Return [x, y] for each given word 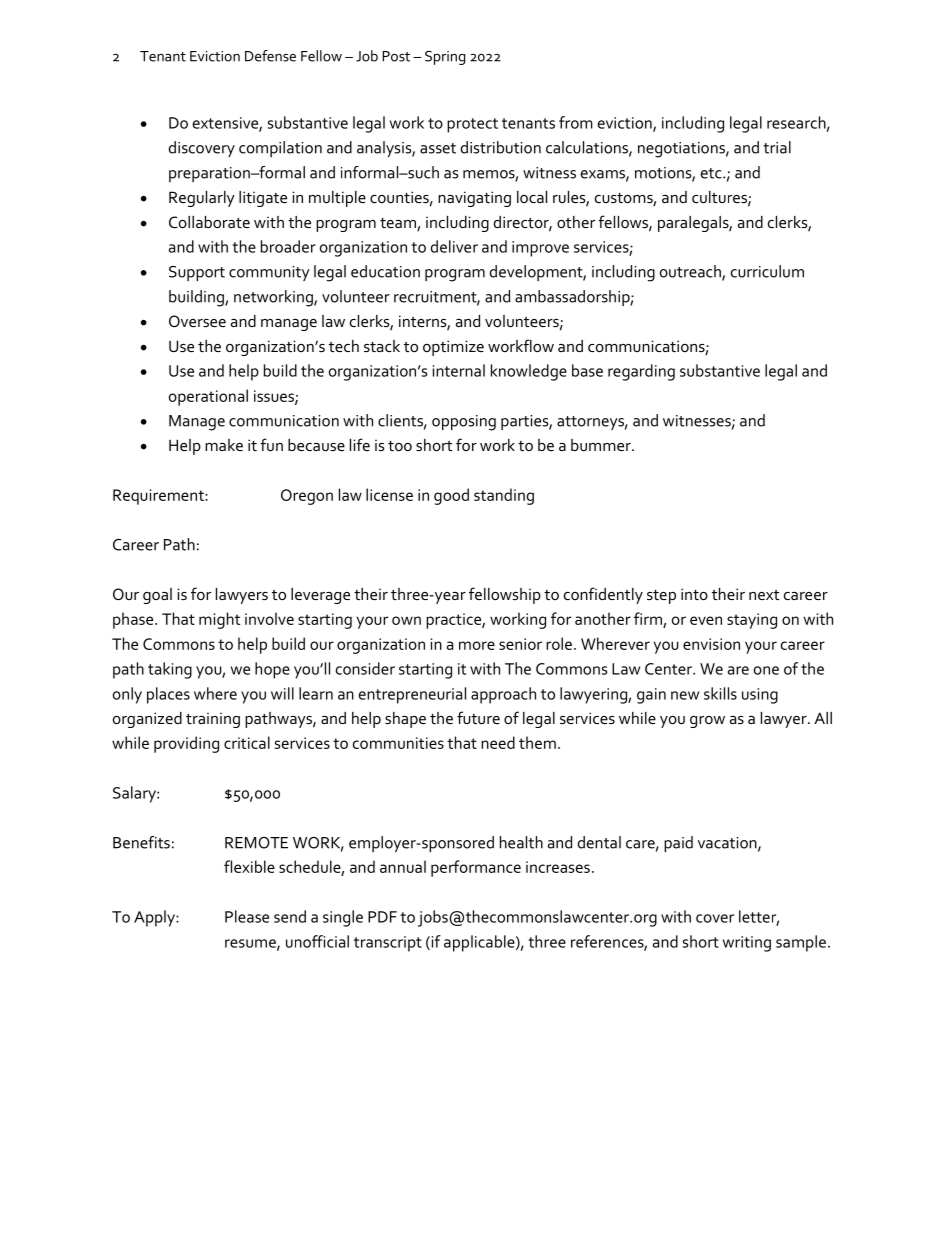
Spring [445, 58]
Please [247, 916]
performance [476, 868]
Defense [270, 56]
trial [777, 147]
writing [747, 944]
